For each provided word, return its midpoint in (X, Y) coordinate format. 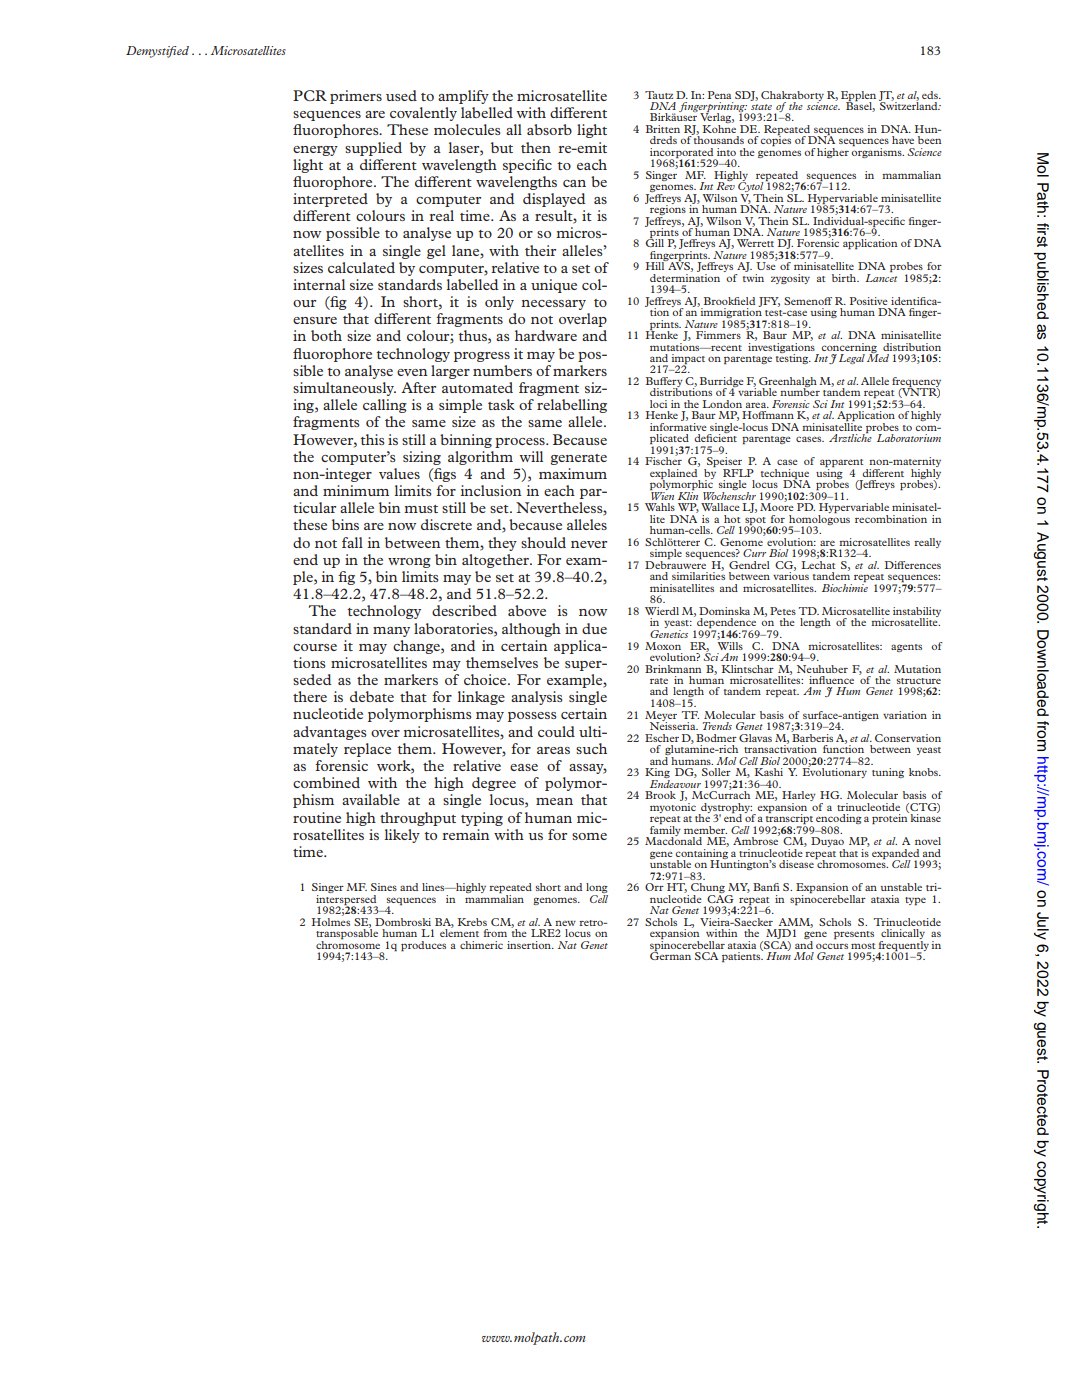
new (565, 923)
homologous (819, 520)
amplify (463, 97)
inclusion (491, 490)
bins (345, 524)
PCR (310, 95)
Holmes (331, 920)
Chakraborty (792, 97)
